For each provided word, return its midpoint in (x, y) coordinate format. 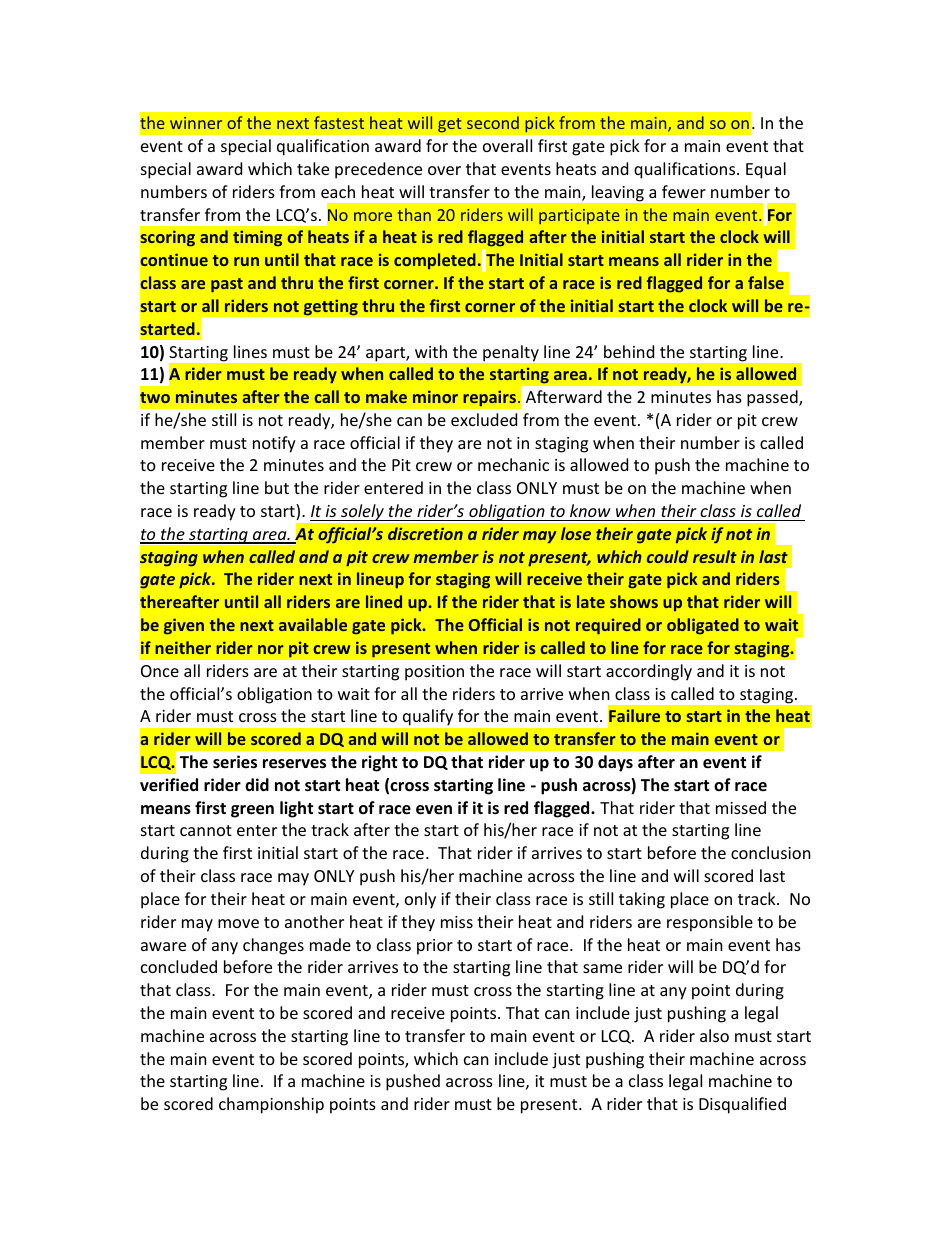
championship (271, 1105)
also (714, 1035)
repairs (489, 398)
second (493, 122)
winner (196, 123)
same (602, 968)
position (434, 673)
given (184, 626)
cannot (206, 830)
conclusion (771, 852)
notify (274, 444)
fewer (684, 191)
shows (634, 601)
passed (773, 398)
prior (435, 947)
